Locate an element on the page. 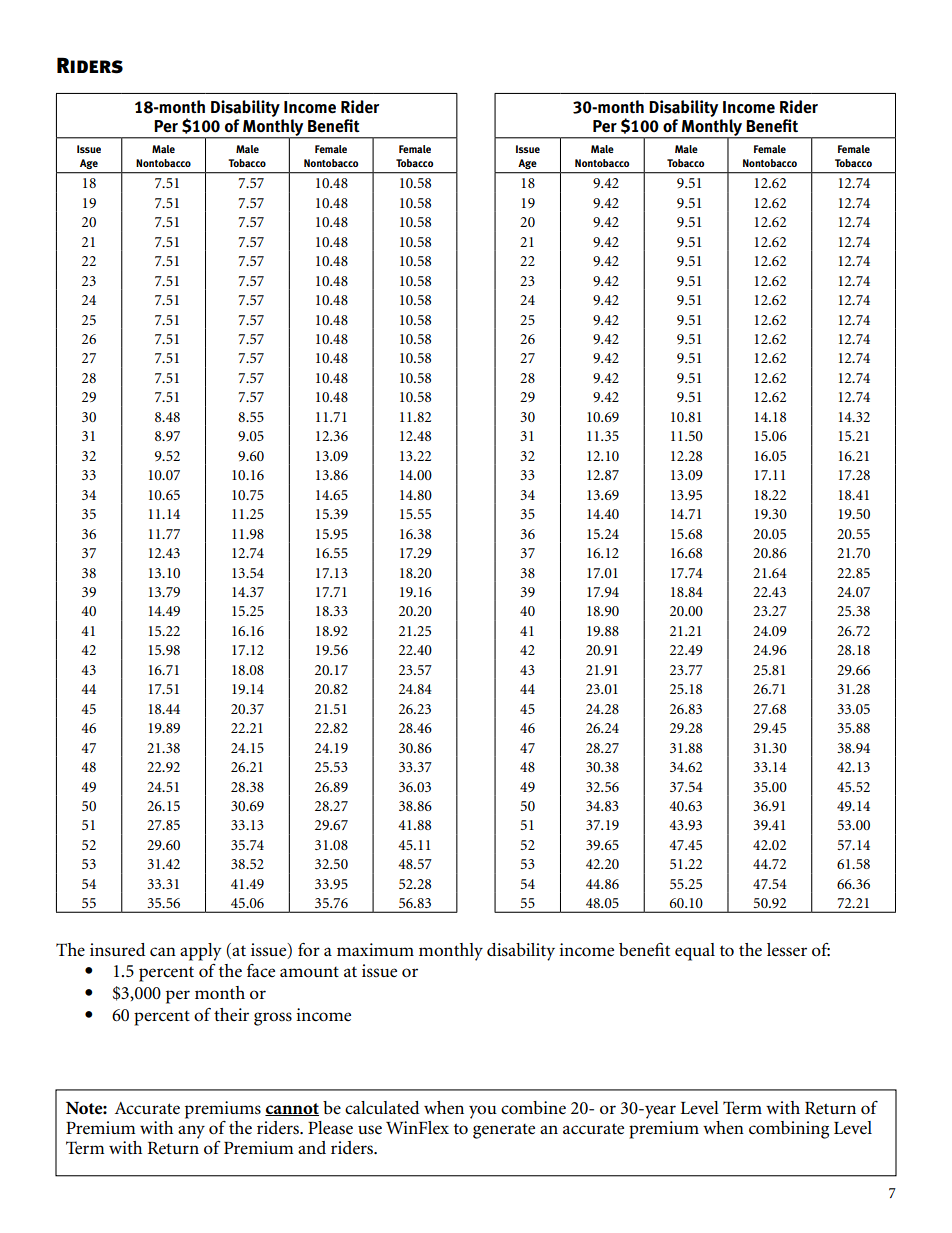  maximum is located at coordinates (375, 949).
